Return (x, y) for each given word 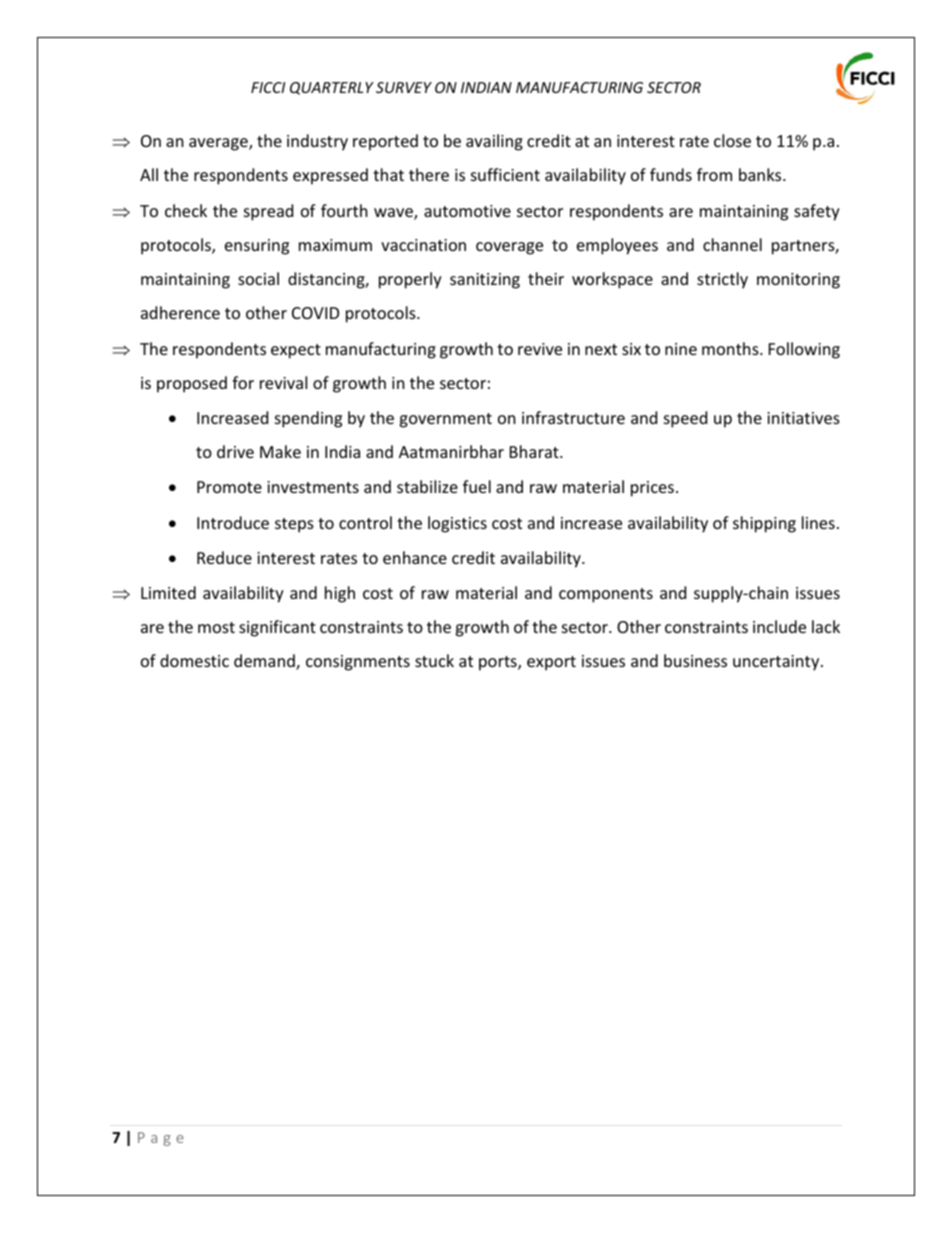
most (216, 627)
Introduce (233, 522)
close (732, 140)
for (243, 382)
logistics (457, 524)
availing (494, 142)
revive (540, 349)
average (219, 144)
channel (732, 244)
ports (499, 663)
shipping (764, 524)
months (731, 348)
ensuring (257, 247)
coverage (509, 248)
